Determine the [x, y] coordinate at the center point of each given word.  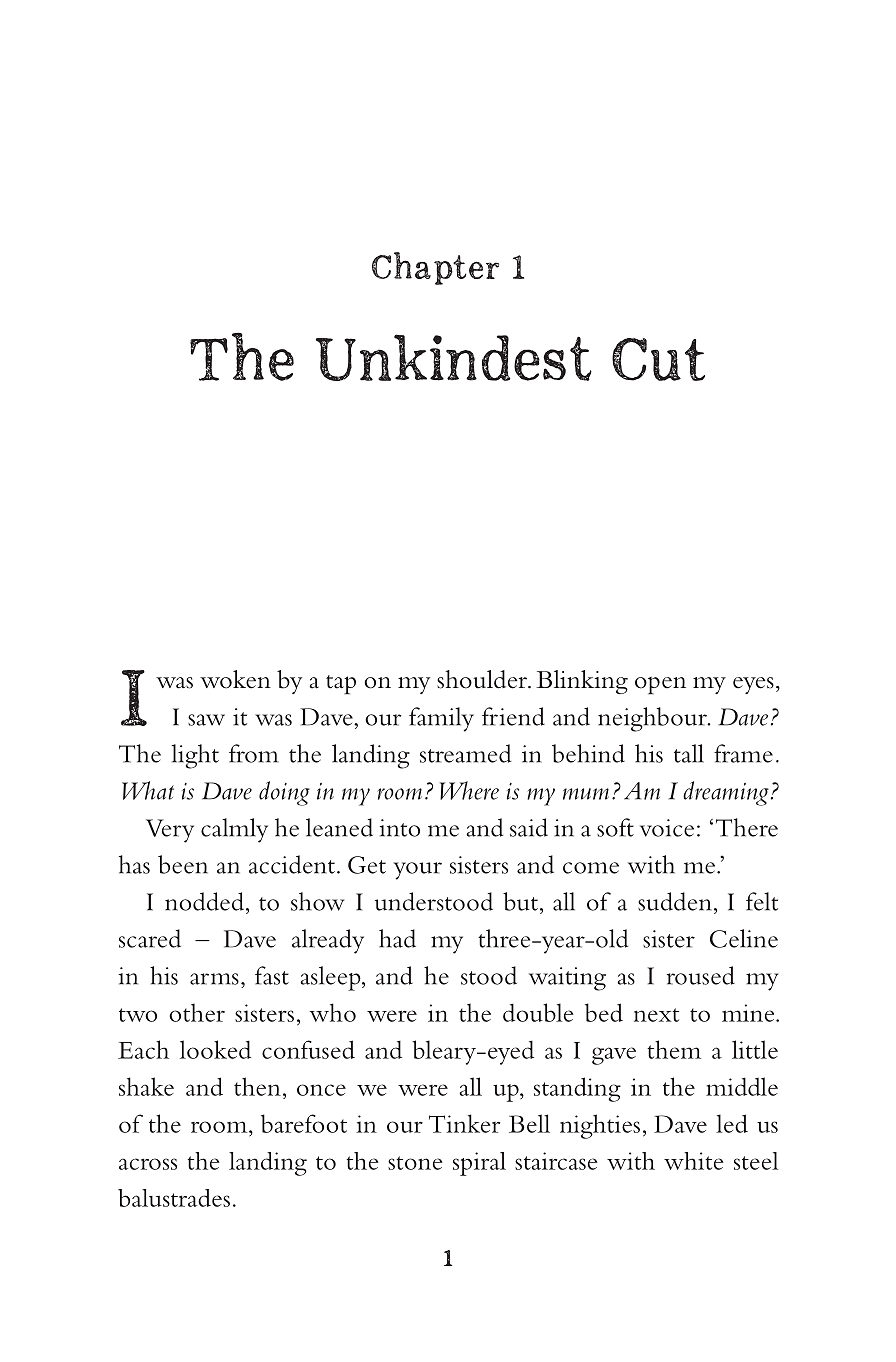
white [694, 1161]
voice [667, 828]
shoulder [483, 679]
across [148, 1164]
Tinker [464, 1123]
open [660, 685]
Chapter [435, 268]
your [418, 871]
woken [235, 679]
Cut [658, 359]
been [183, 864]
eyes [753, 685]
